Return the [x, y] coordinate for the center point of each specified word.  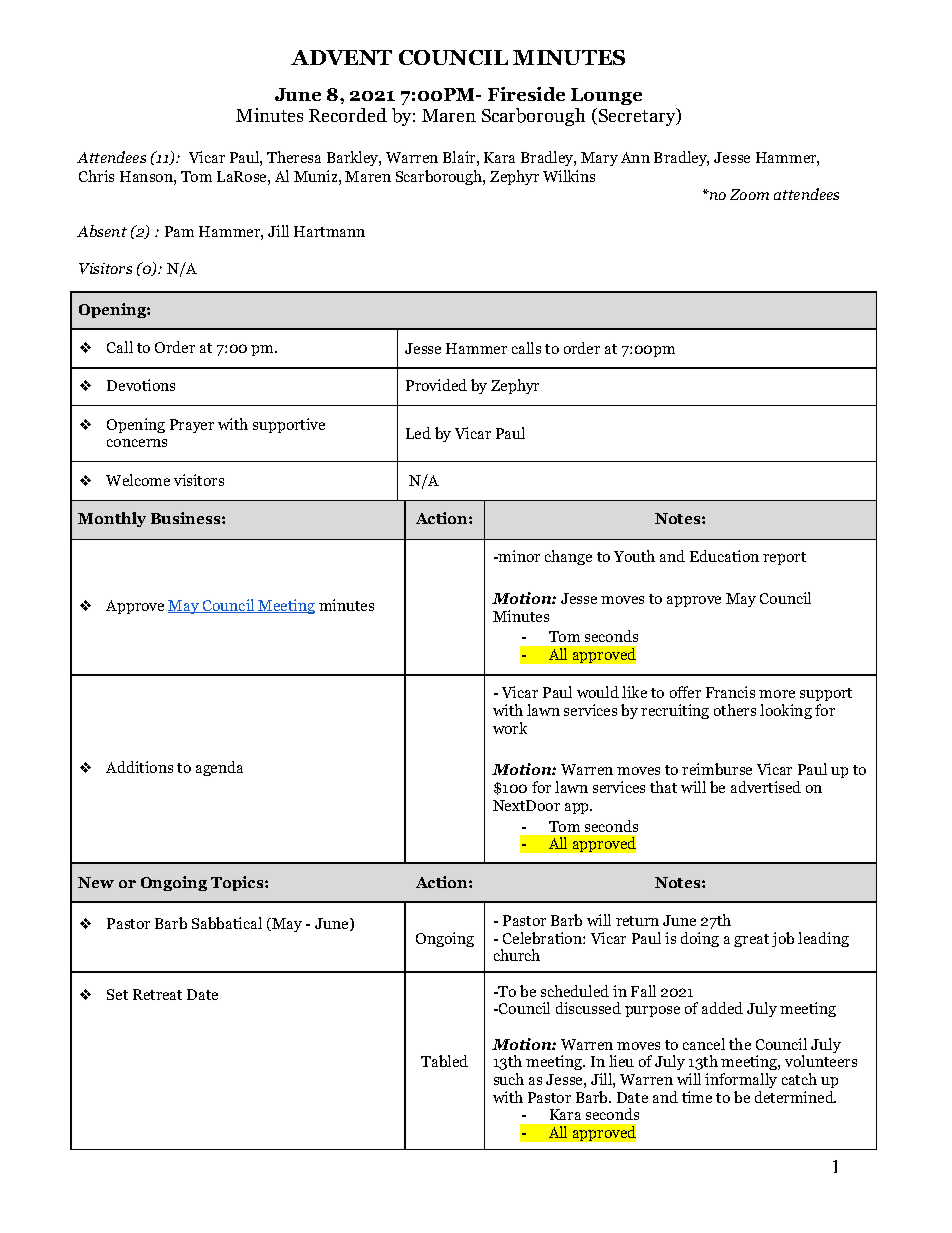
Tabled [444, 1061]
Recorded [348, 115]
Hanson [147, 176]
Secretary [637, 117]
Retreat [157, 994]
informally [741, 1080]
